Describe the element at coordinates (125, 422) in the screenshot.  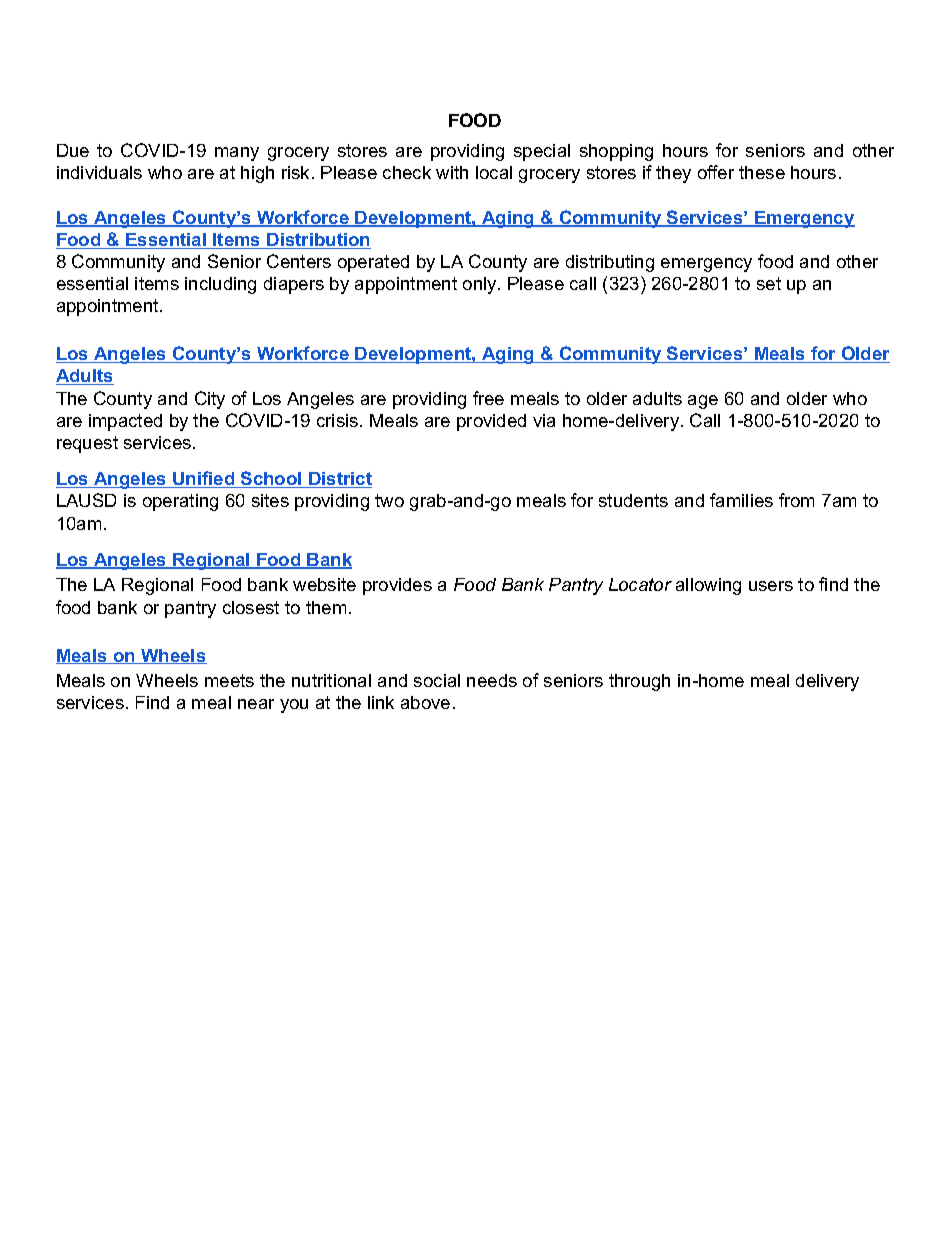
I see `impacted` at that location.
